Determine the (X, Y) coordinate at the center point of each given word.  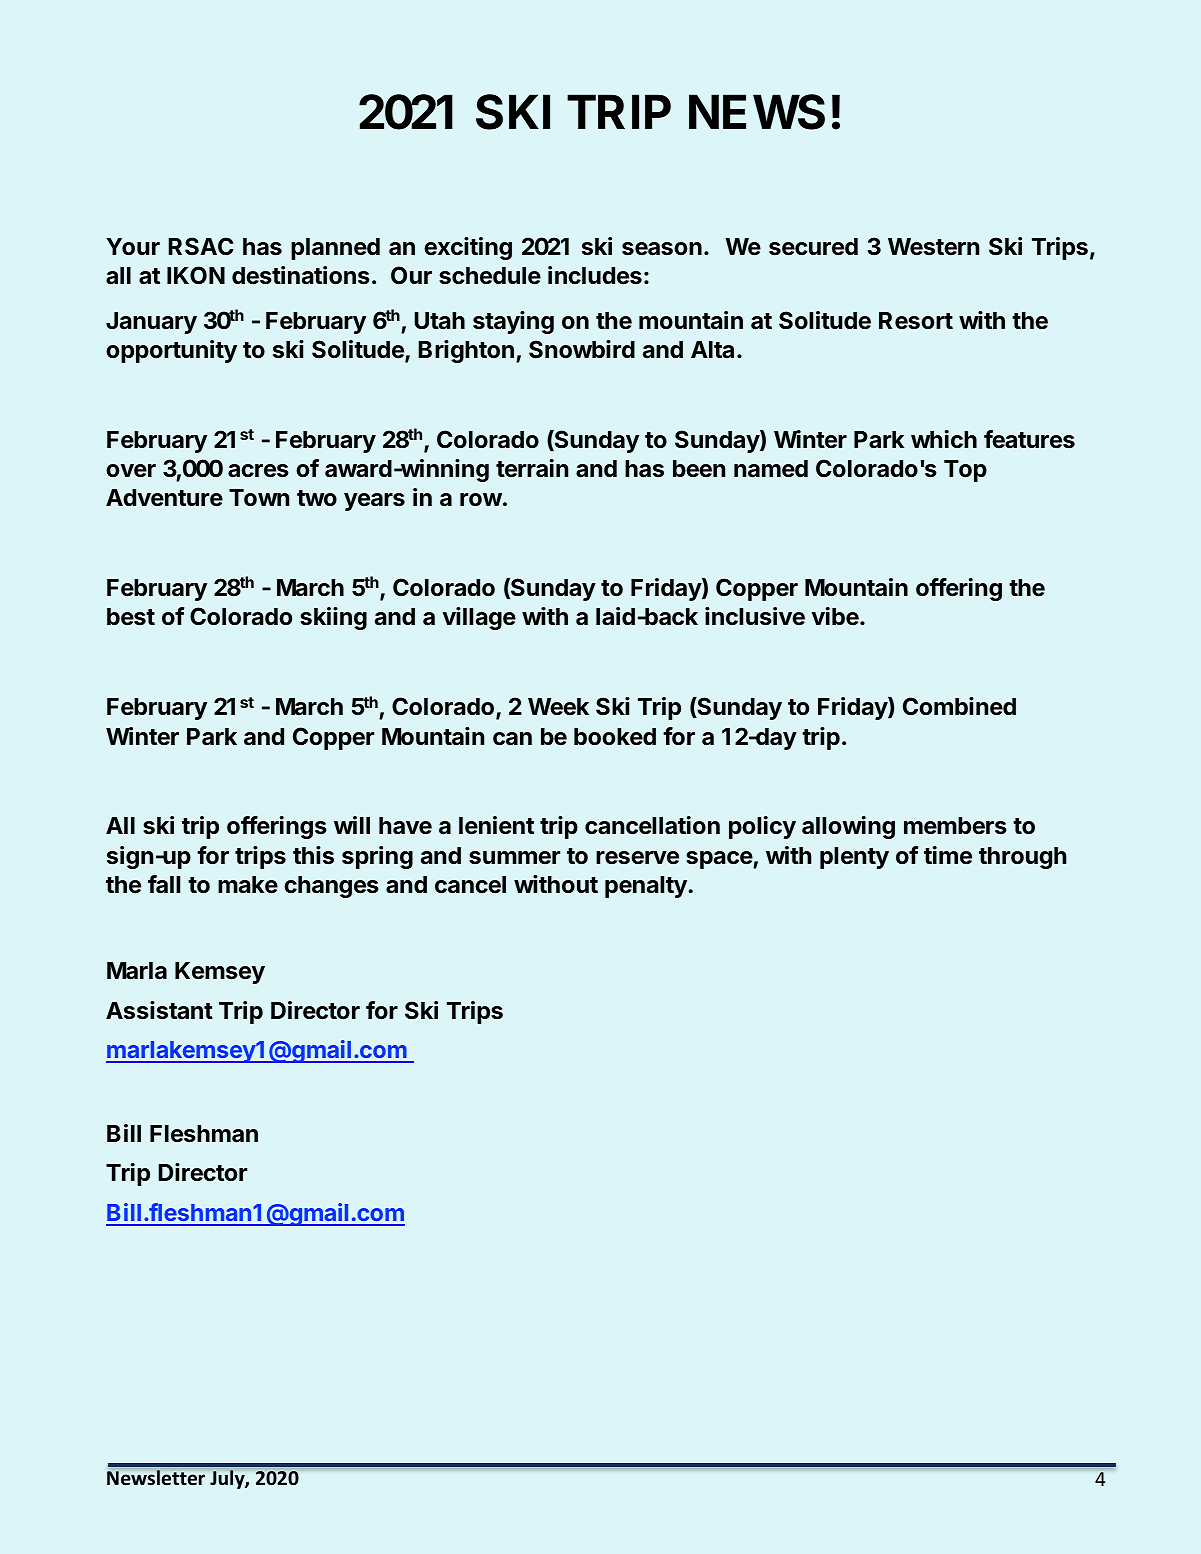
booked (615, 737)
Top (965, 471)
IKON (196, 275)
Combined (959, 706)
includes (595, 275)
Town (259, 498)
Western (933, 247)
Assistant (159, 1010)
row (481, 500)
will (352, 825)
